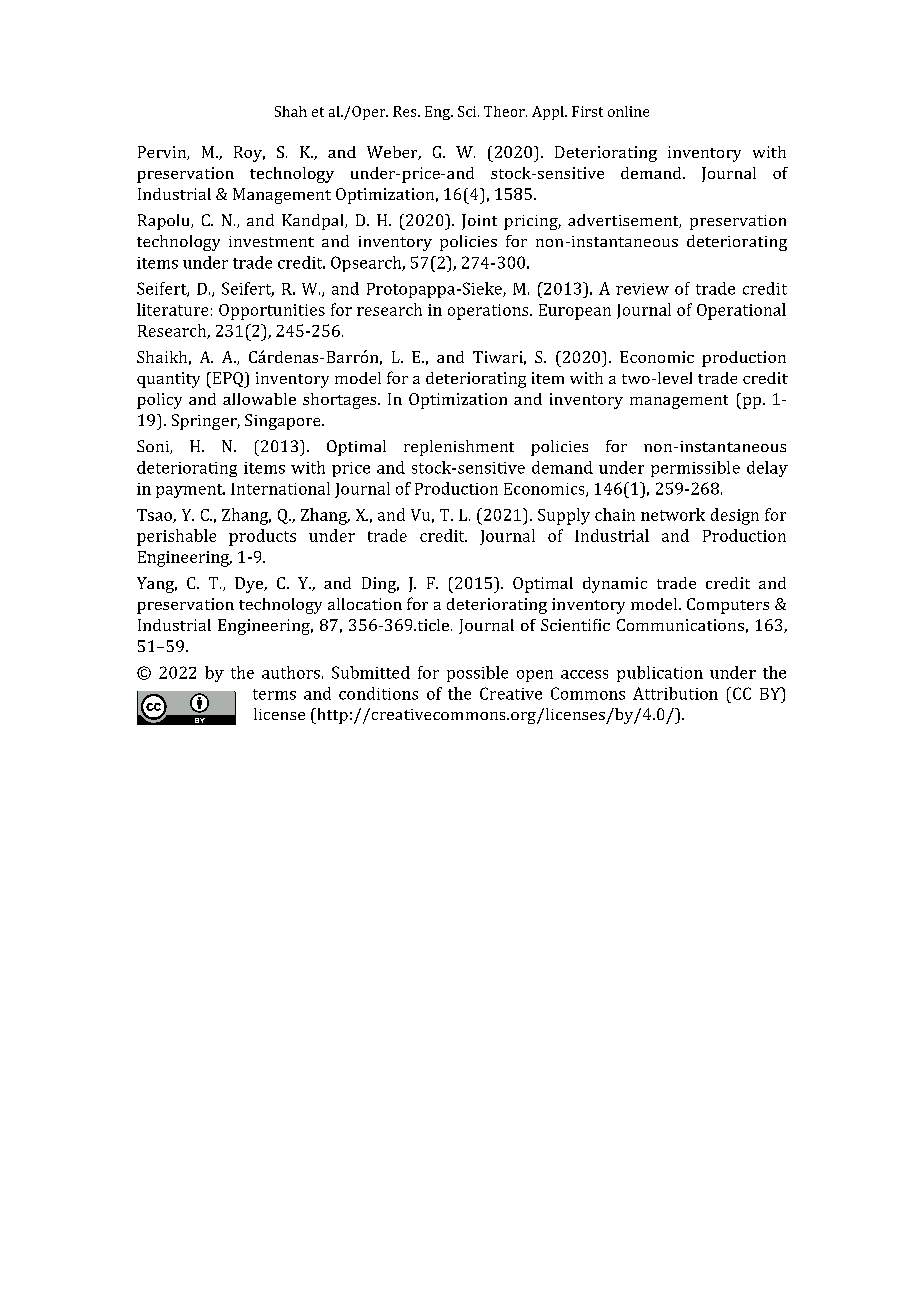  Describe the element at coordinates (272, 312) in the screenshot. I see `Opportunities` at that location.
